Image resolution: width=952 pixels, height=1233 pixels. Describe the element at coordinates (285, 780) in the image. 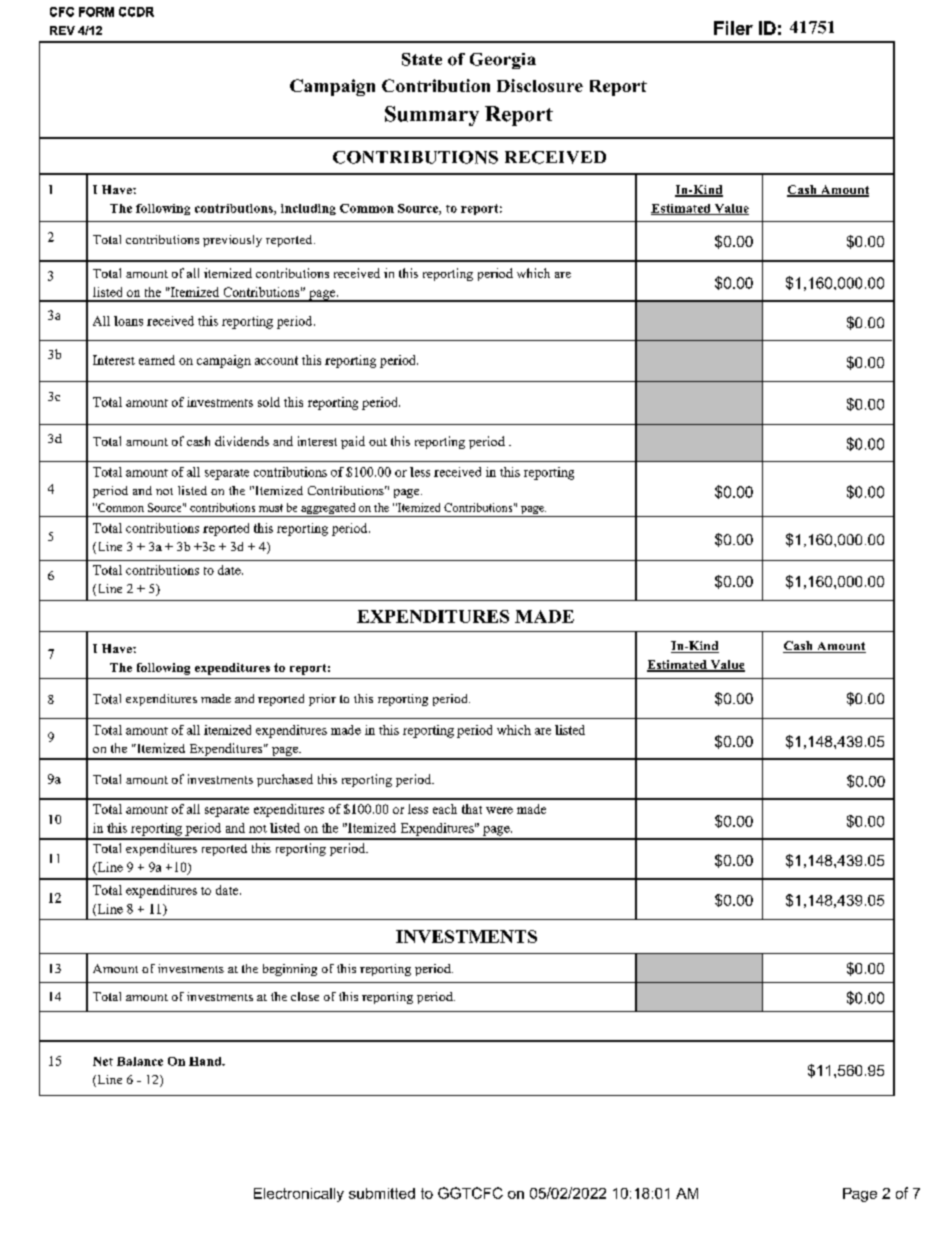

I see `purchased` at that location.
